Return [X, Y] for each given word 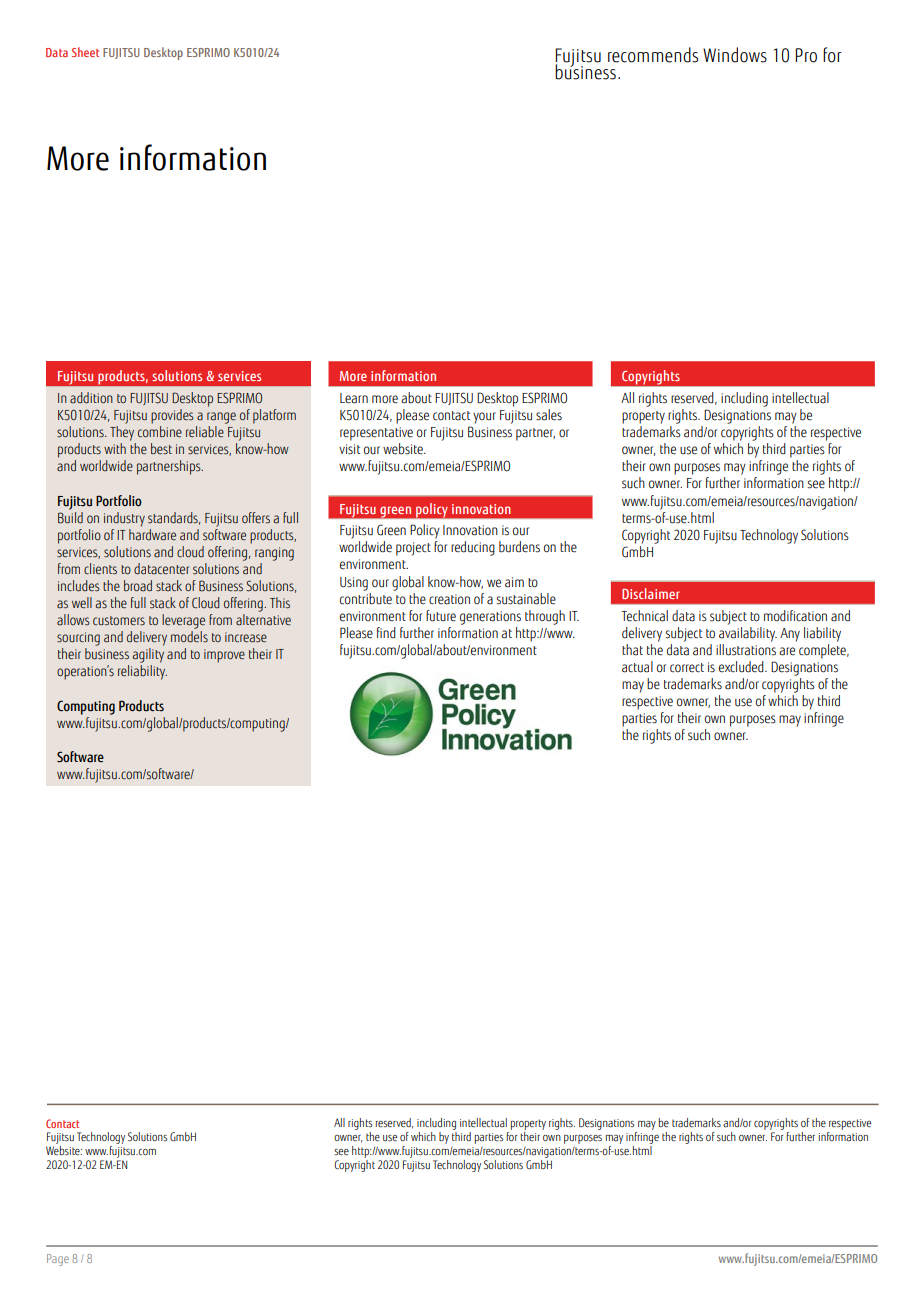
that [632, 650]
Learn [354, 398]
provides [172, 416]
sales [549, 415]
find [386, 633]
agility [148, 655]
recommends [653, 55]
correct [687, 668]
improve [224, 656]
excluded [742, 667]
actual [637, 667]
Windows [735, 55]
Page [58, 1260]
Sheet [85, 52]
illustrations [746, 650]
